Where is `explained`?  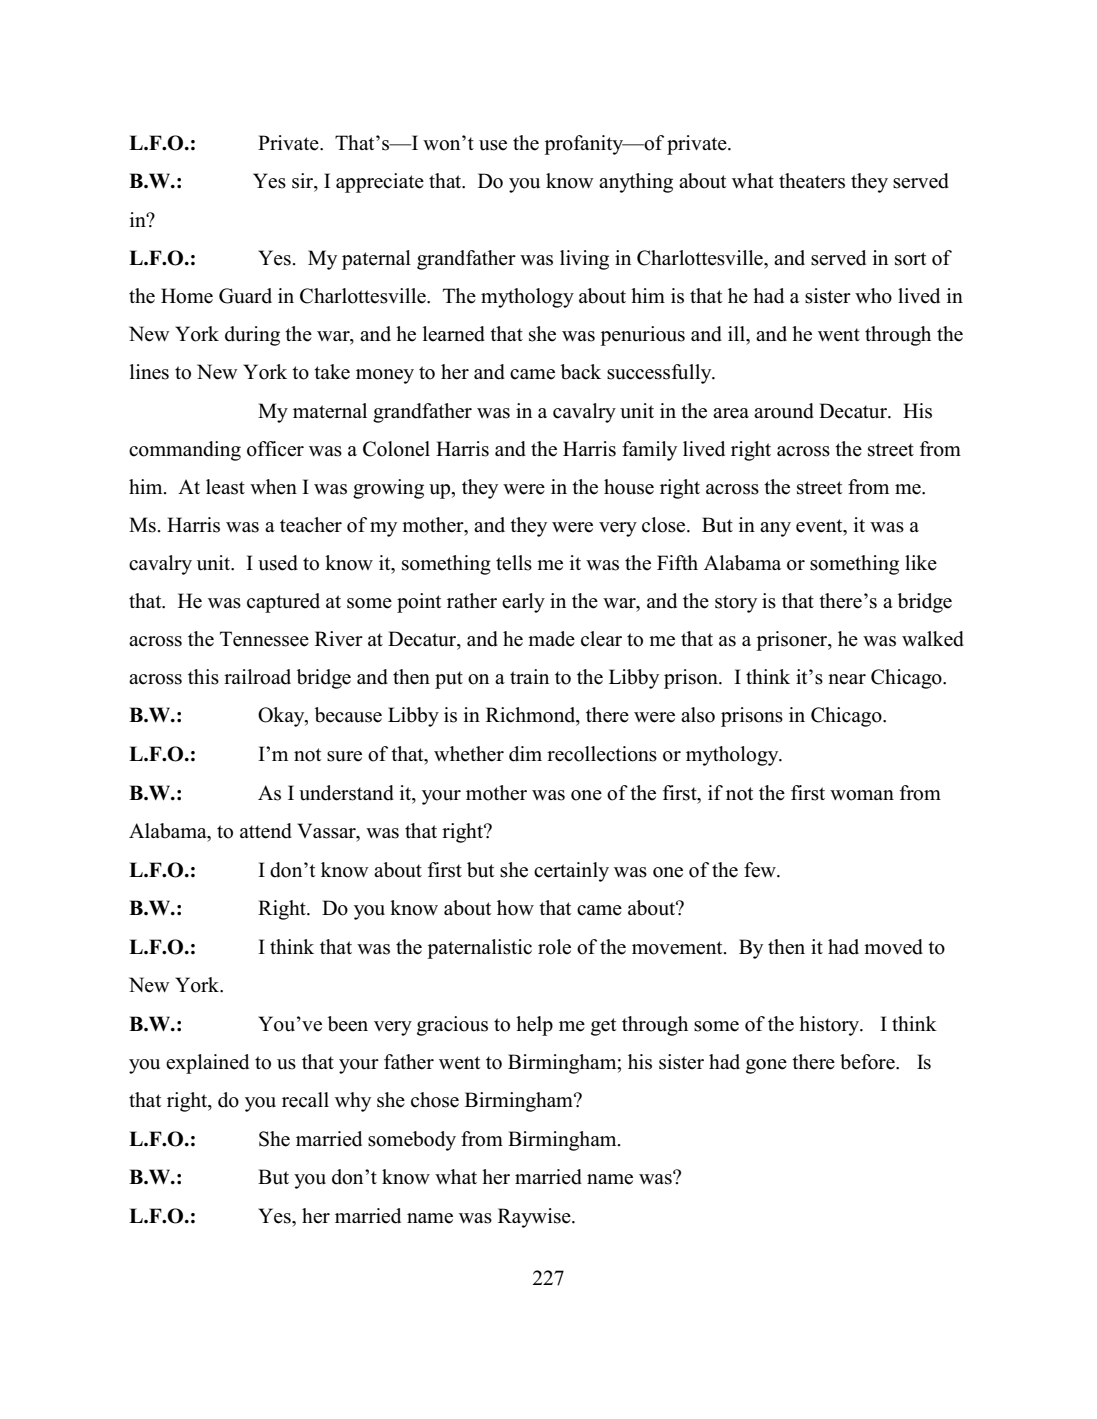
explained is located at coordinates (207, 1064).
